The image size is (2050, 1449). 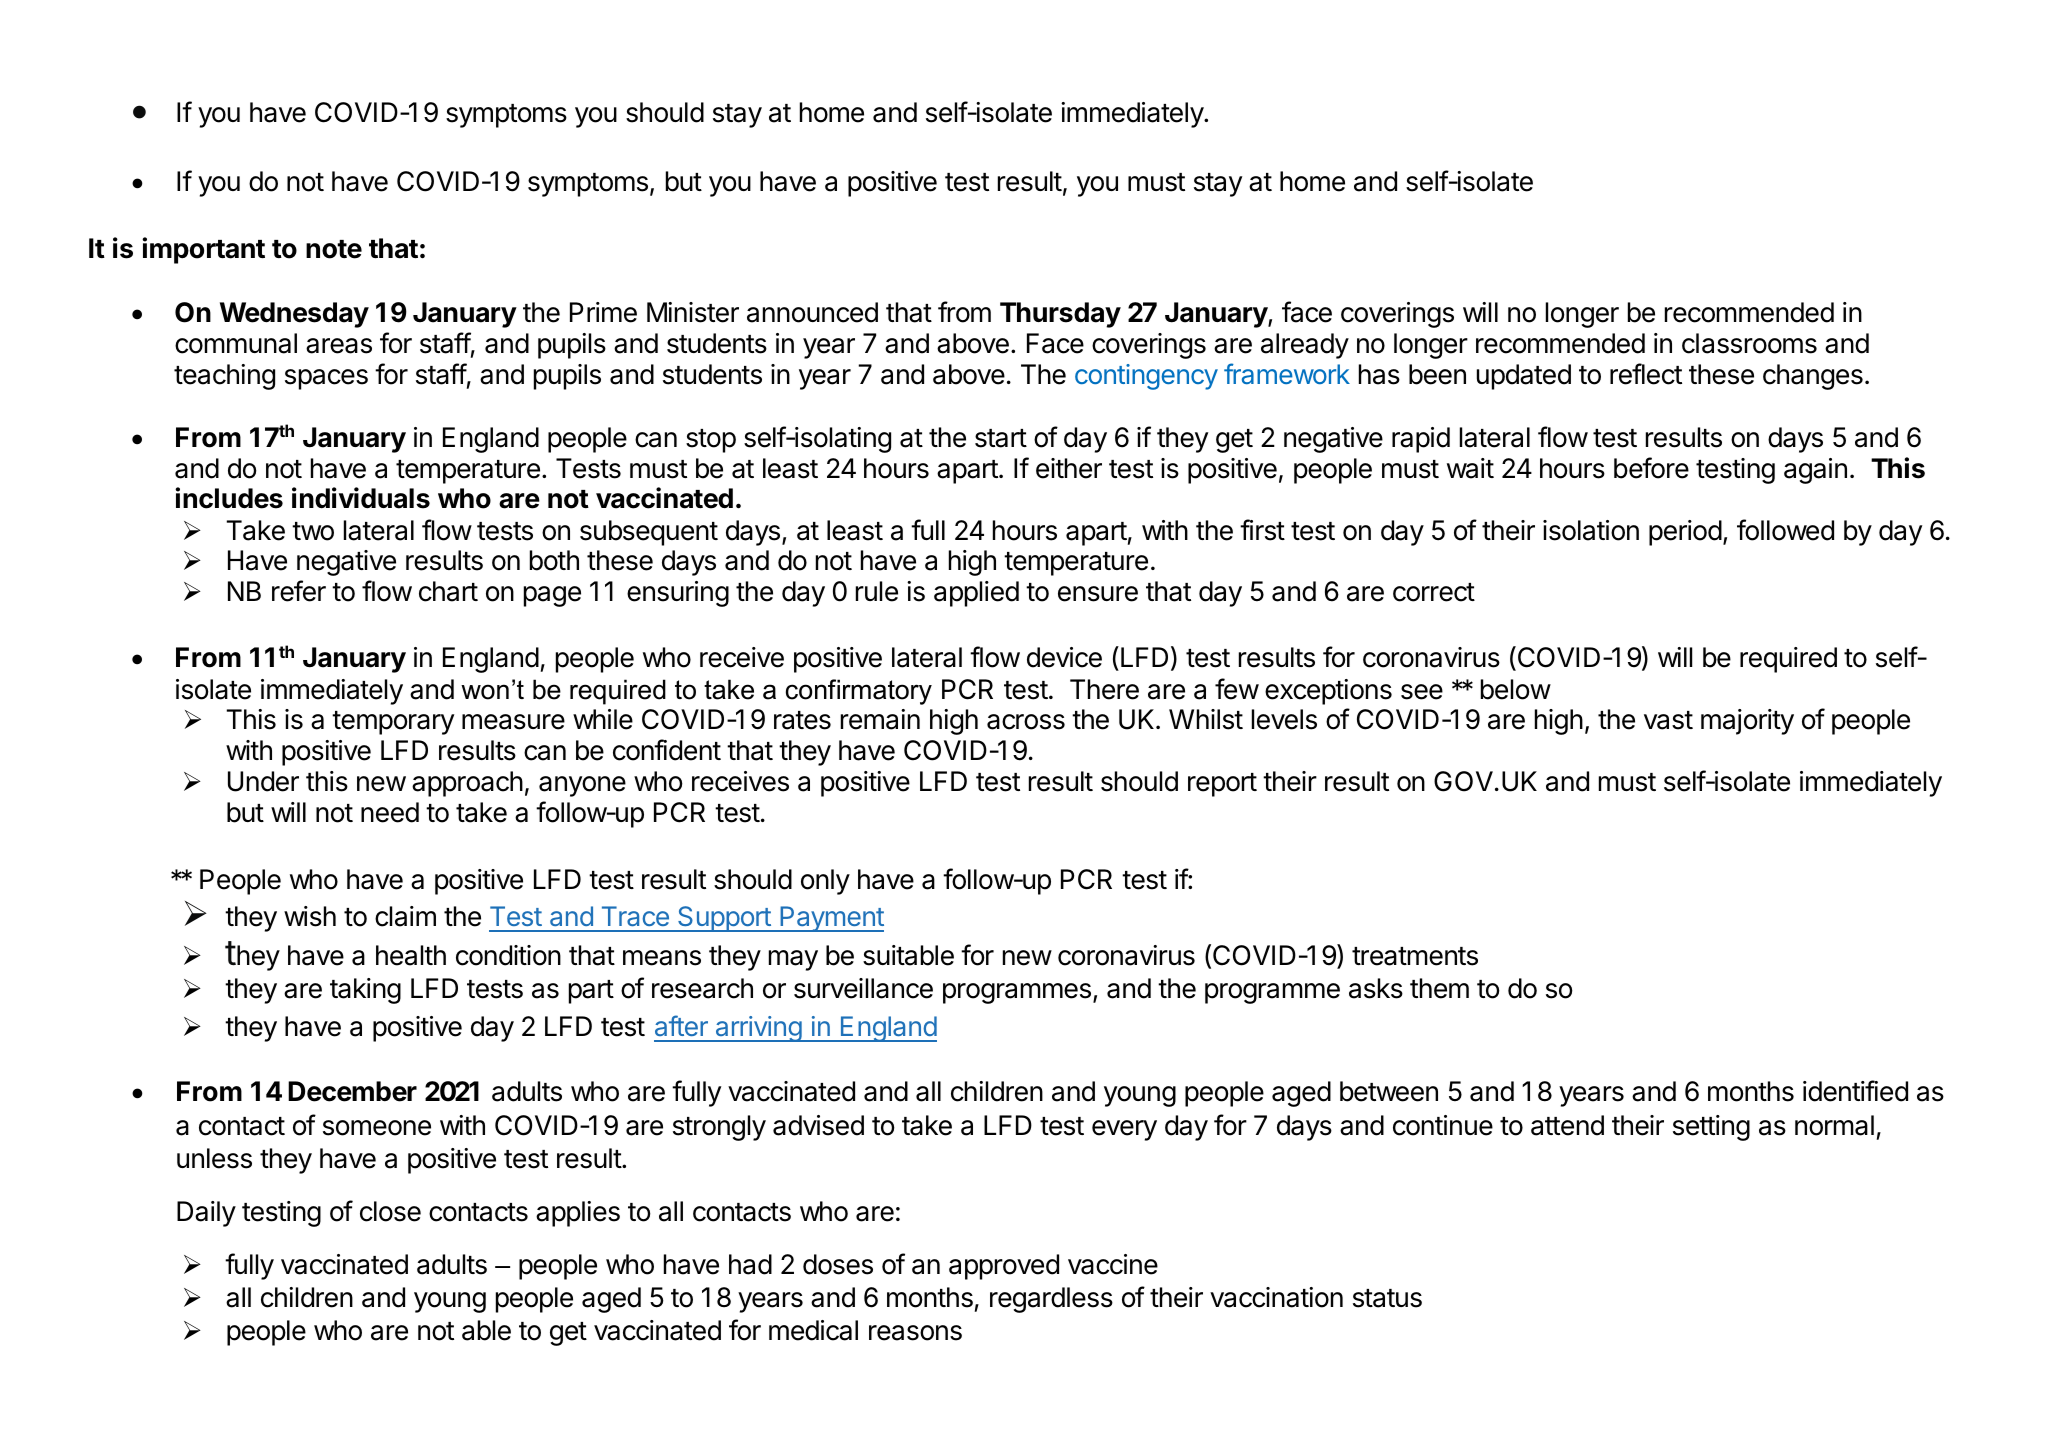 What do you see at coordinates (1749, 343) in the page?
I see `classrooms` at bounding box center [1749, 343].
